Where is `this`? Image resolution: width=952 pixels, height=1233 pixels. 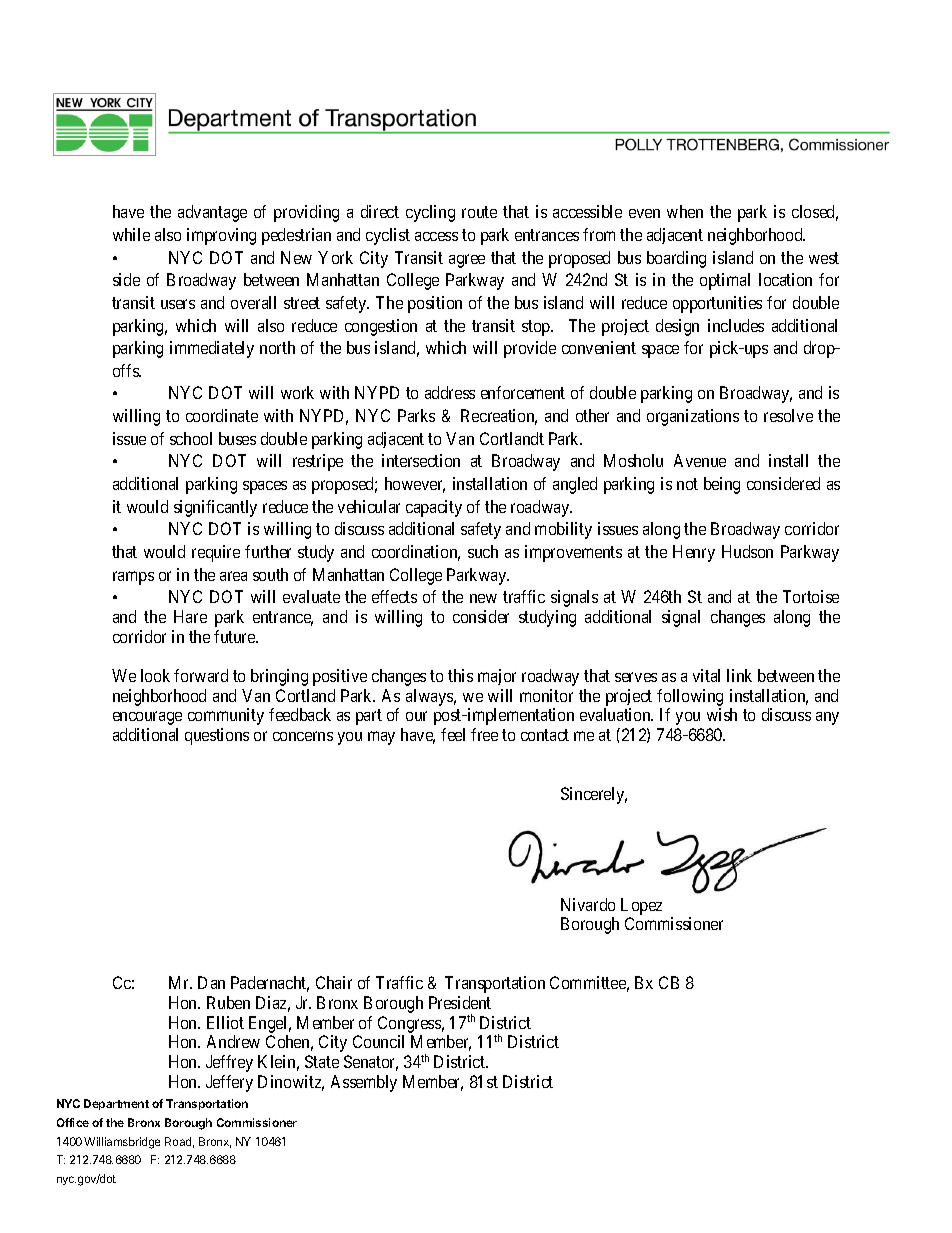
this is located at coordinates (460, 675).
